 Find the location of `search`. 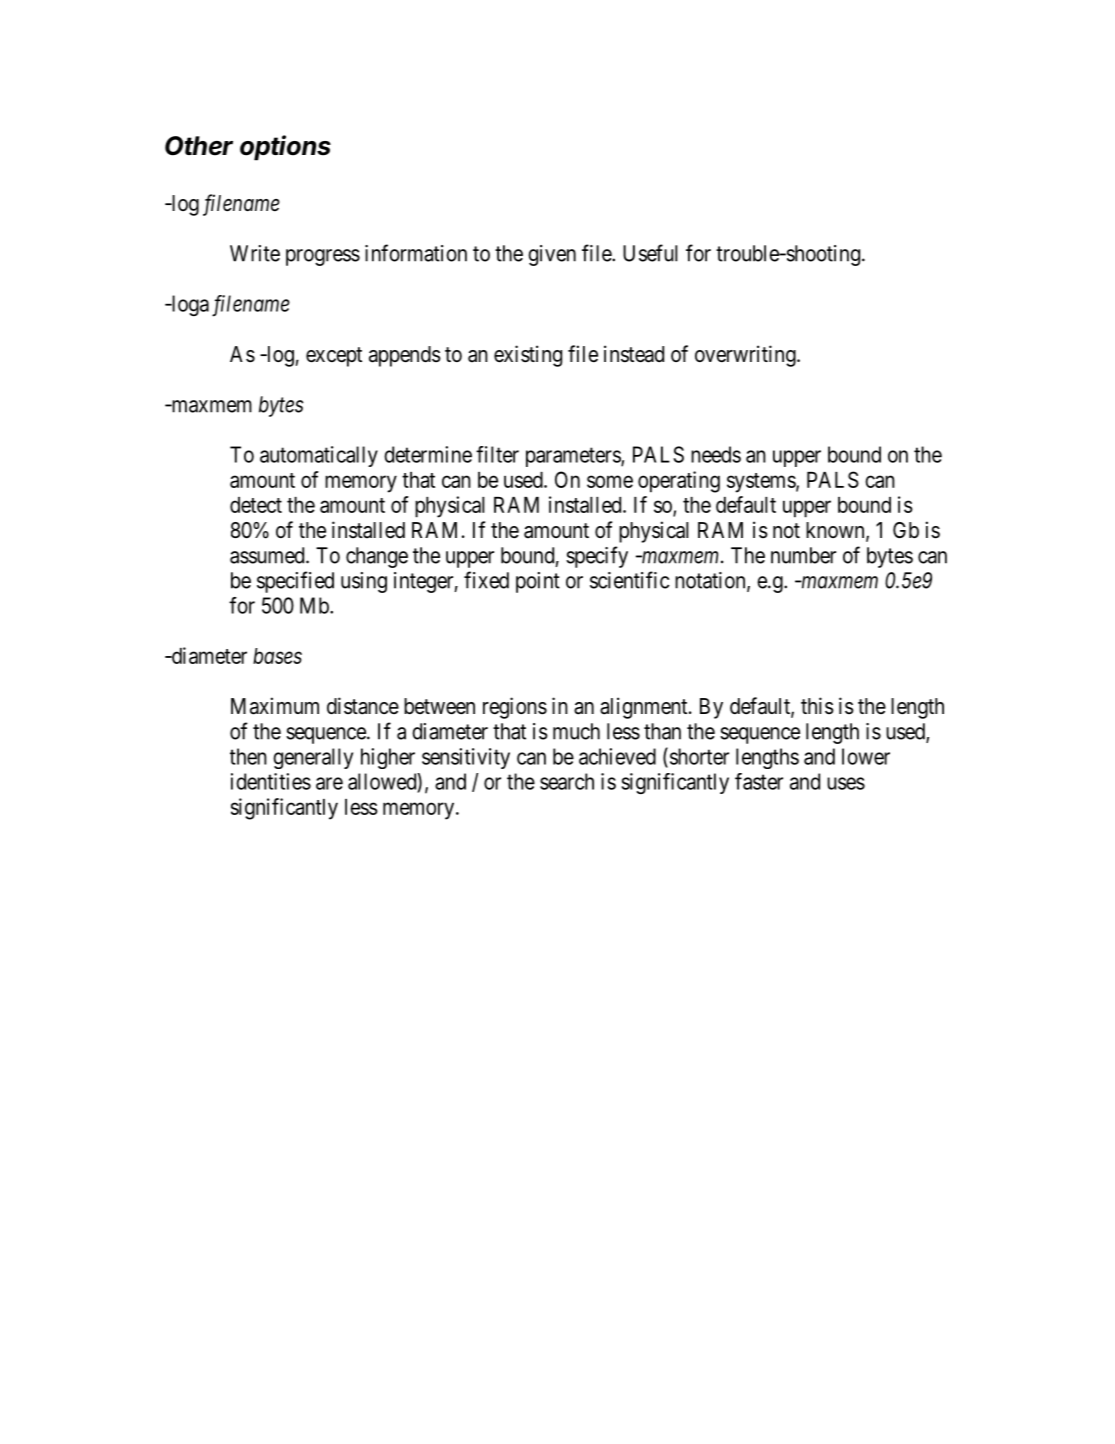

search is located at coordinates (567, 781).
